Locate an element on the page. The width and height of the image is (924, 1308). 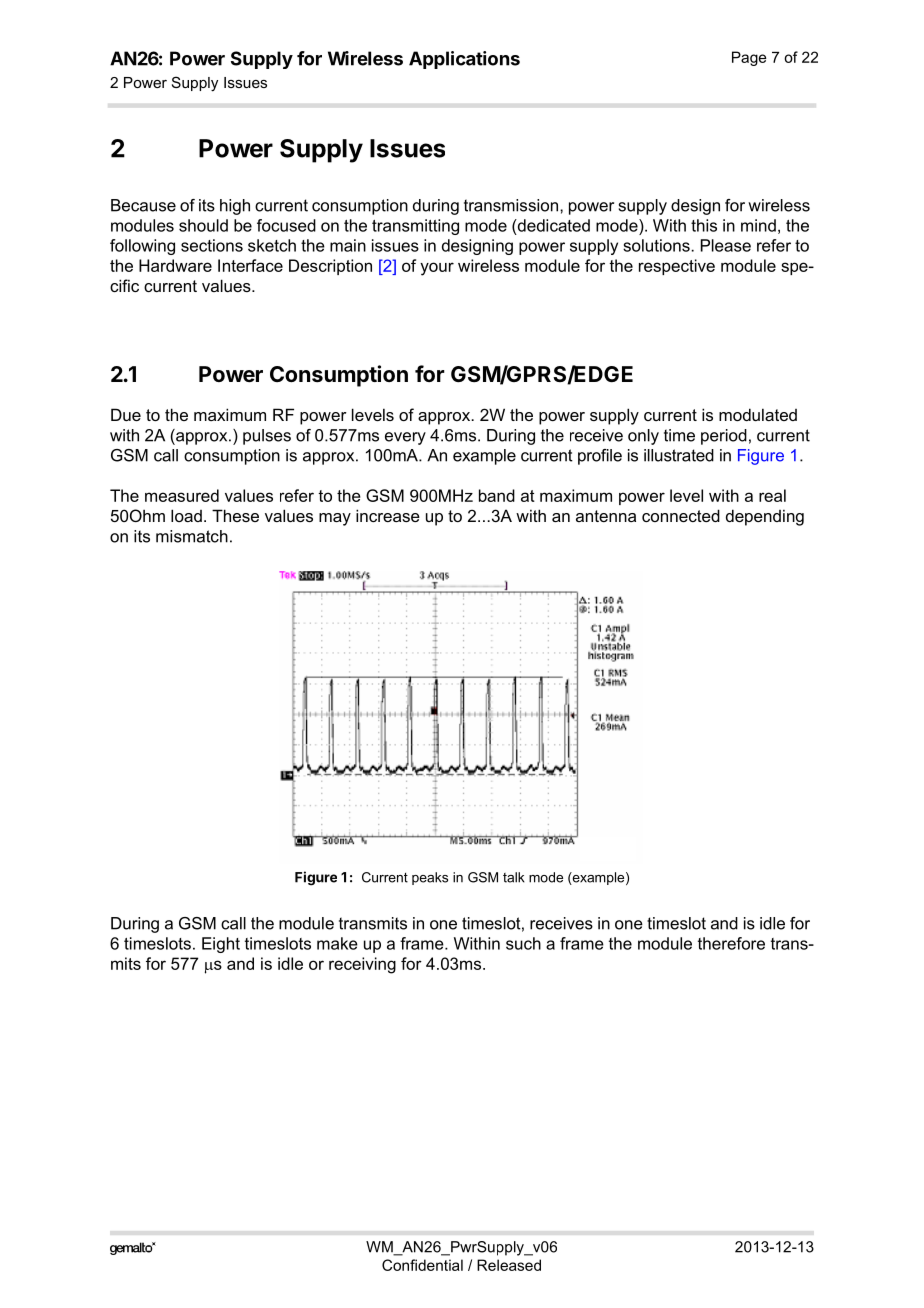
Eight is located at coordinates (221, 945).
